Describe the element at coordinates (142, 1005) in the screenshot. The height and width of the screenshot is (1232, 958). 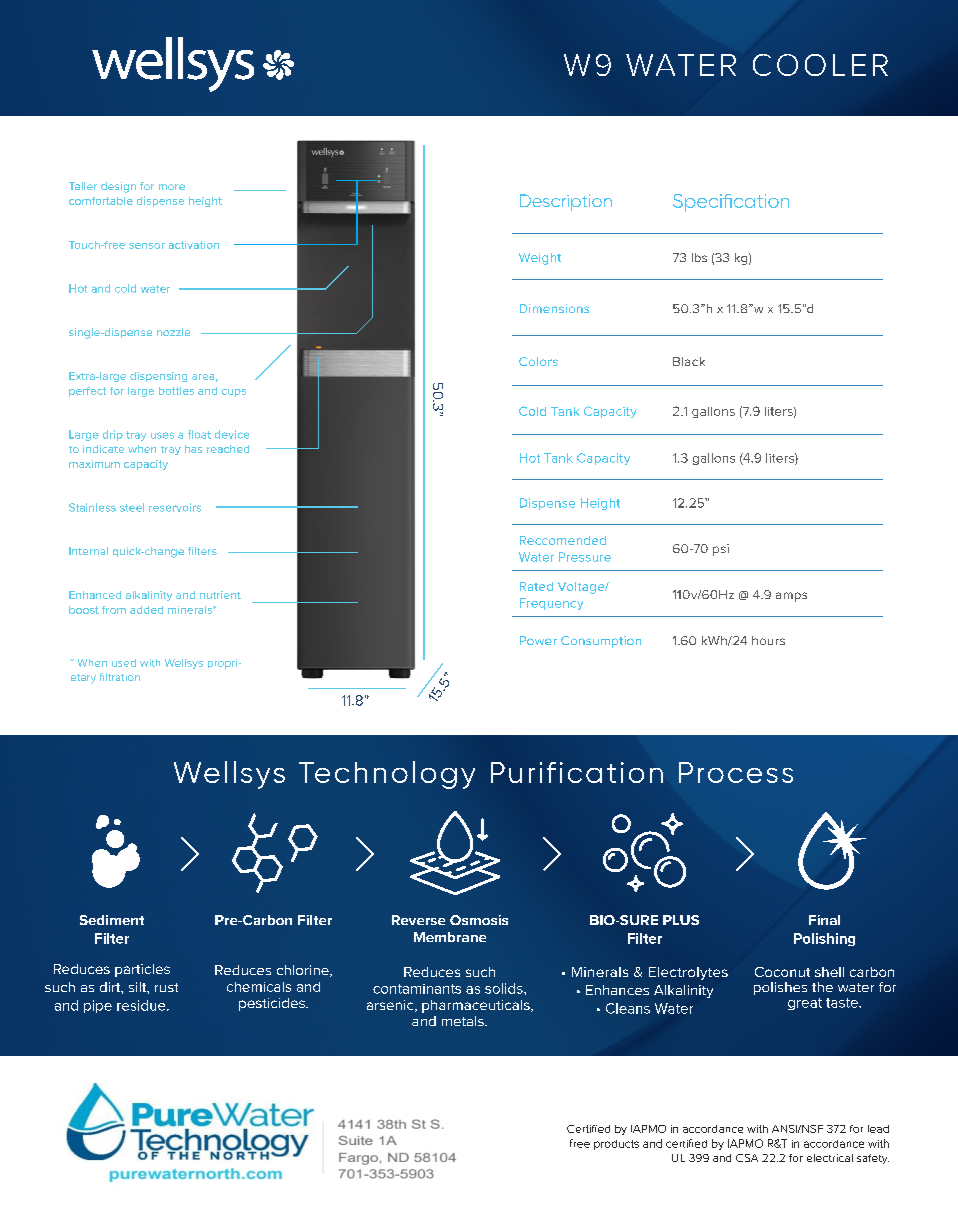
I see `residue` at that location.
